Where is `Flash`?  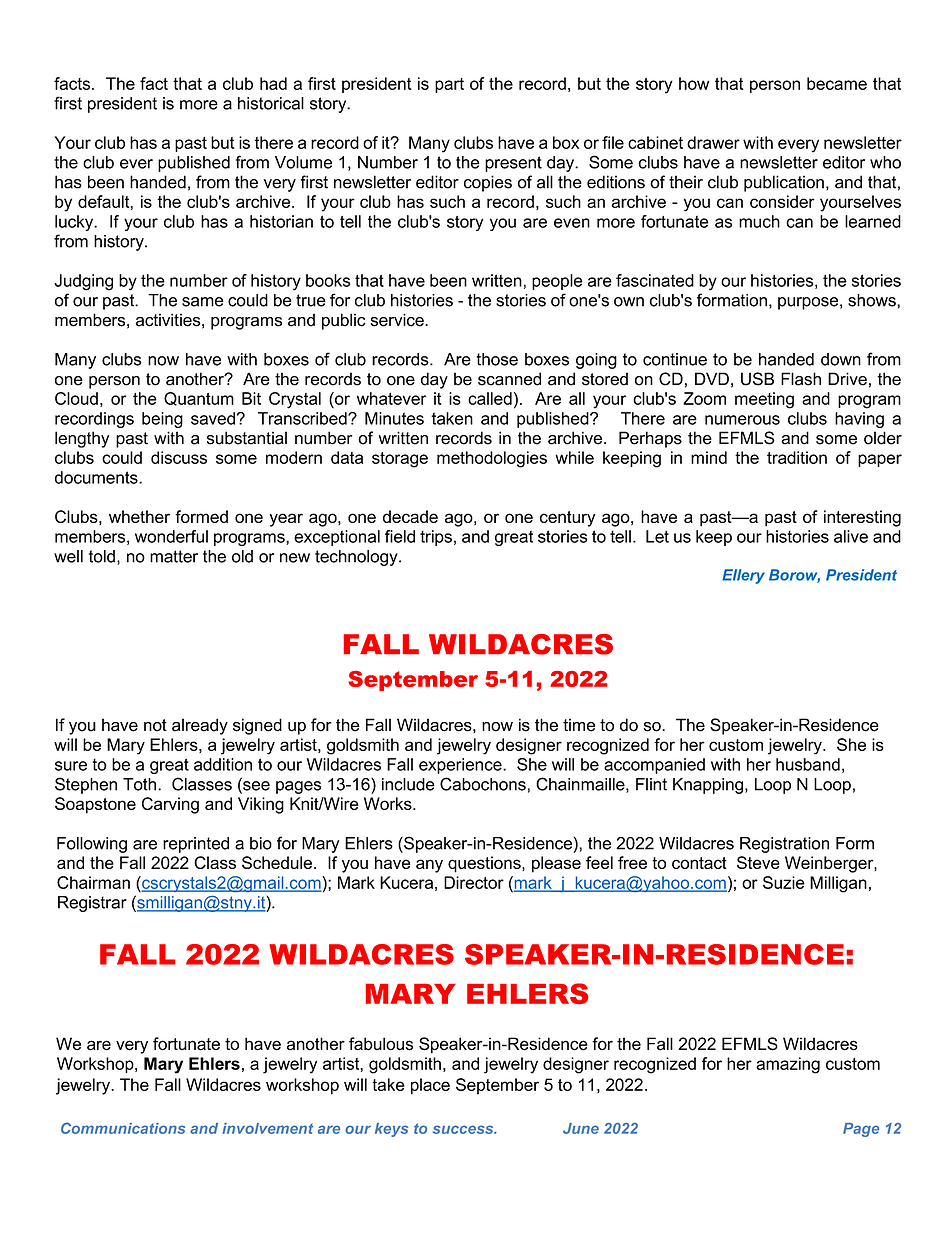 Flash is located at coordinates (801, 379).
